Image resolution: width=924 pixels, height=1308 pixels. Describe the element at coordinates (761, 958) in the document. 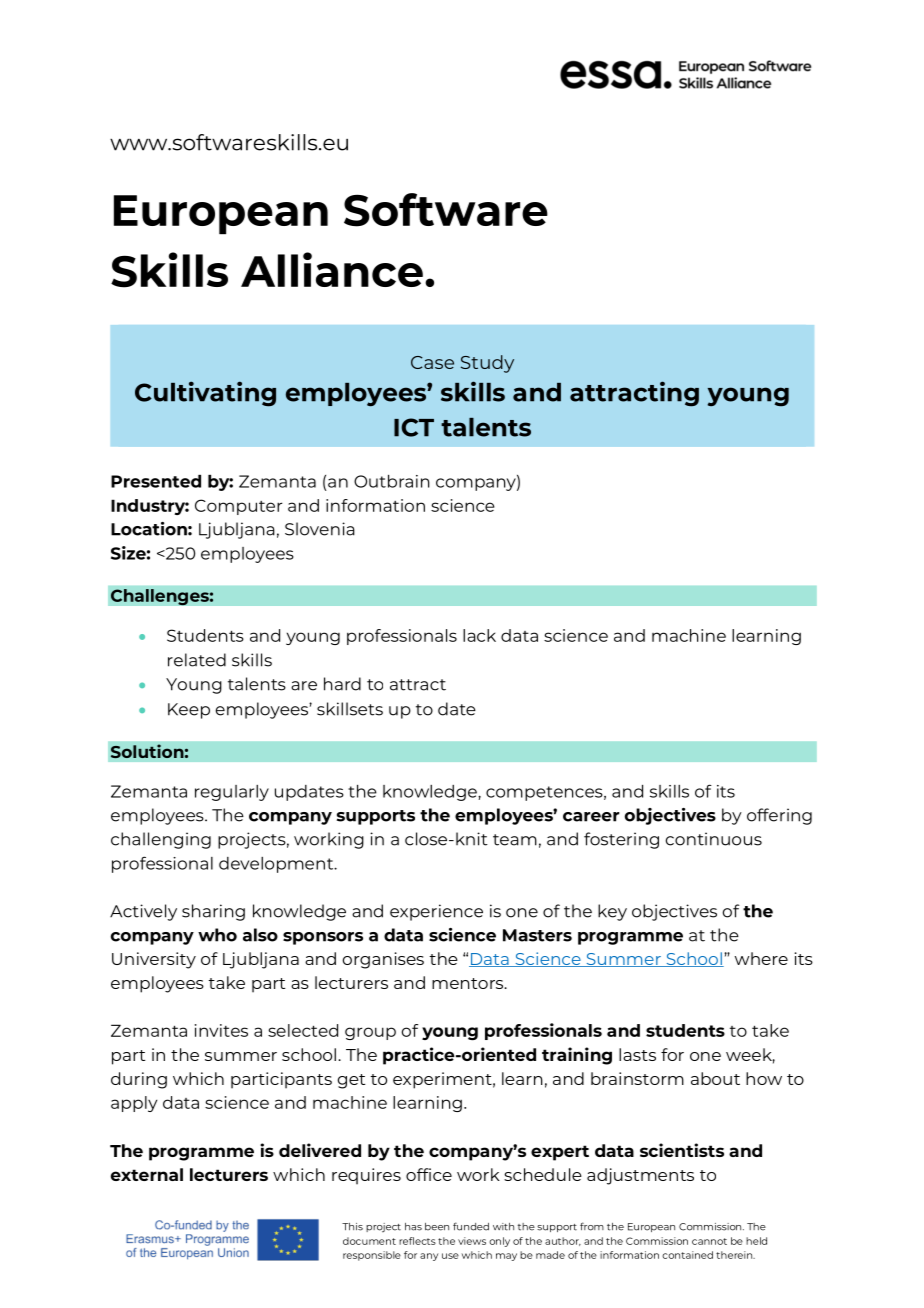

I see `where` at that location.
